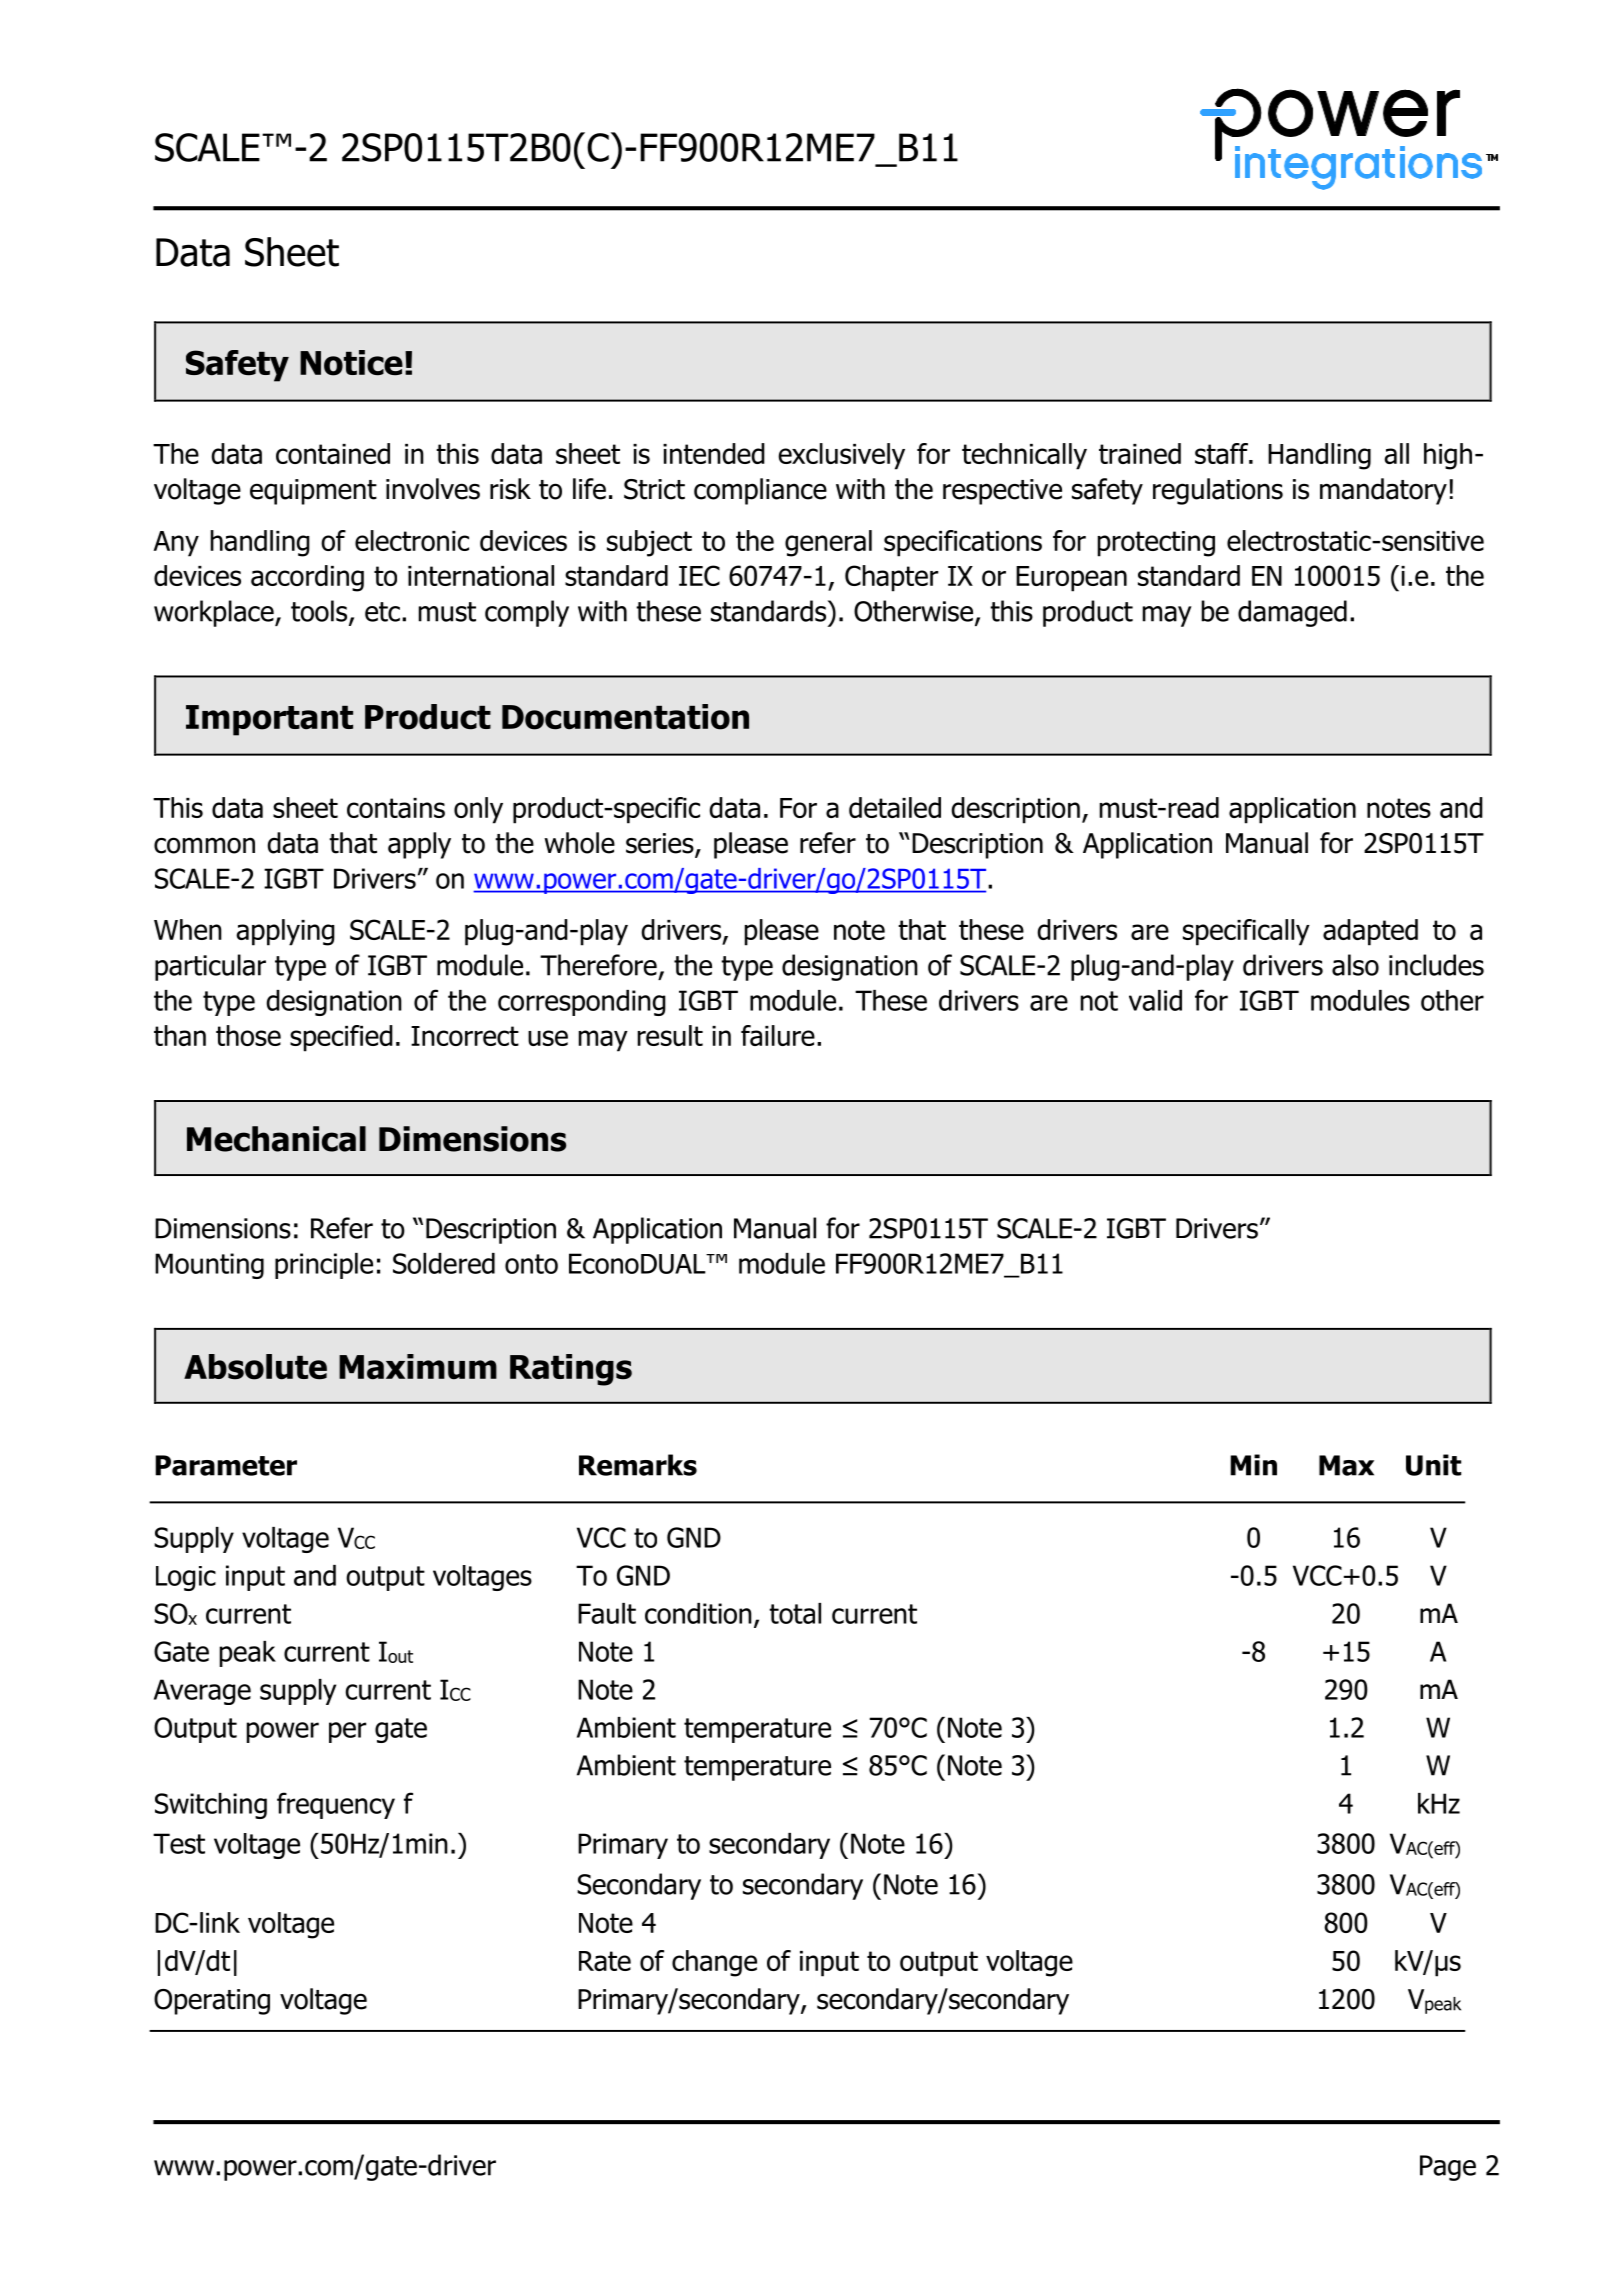 This page has height=2284, width=1615. What do you see at coordinates (1370, 932) in the page?
I see `adapted` at bounding box center [1370, 932].
